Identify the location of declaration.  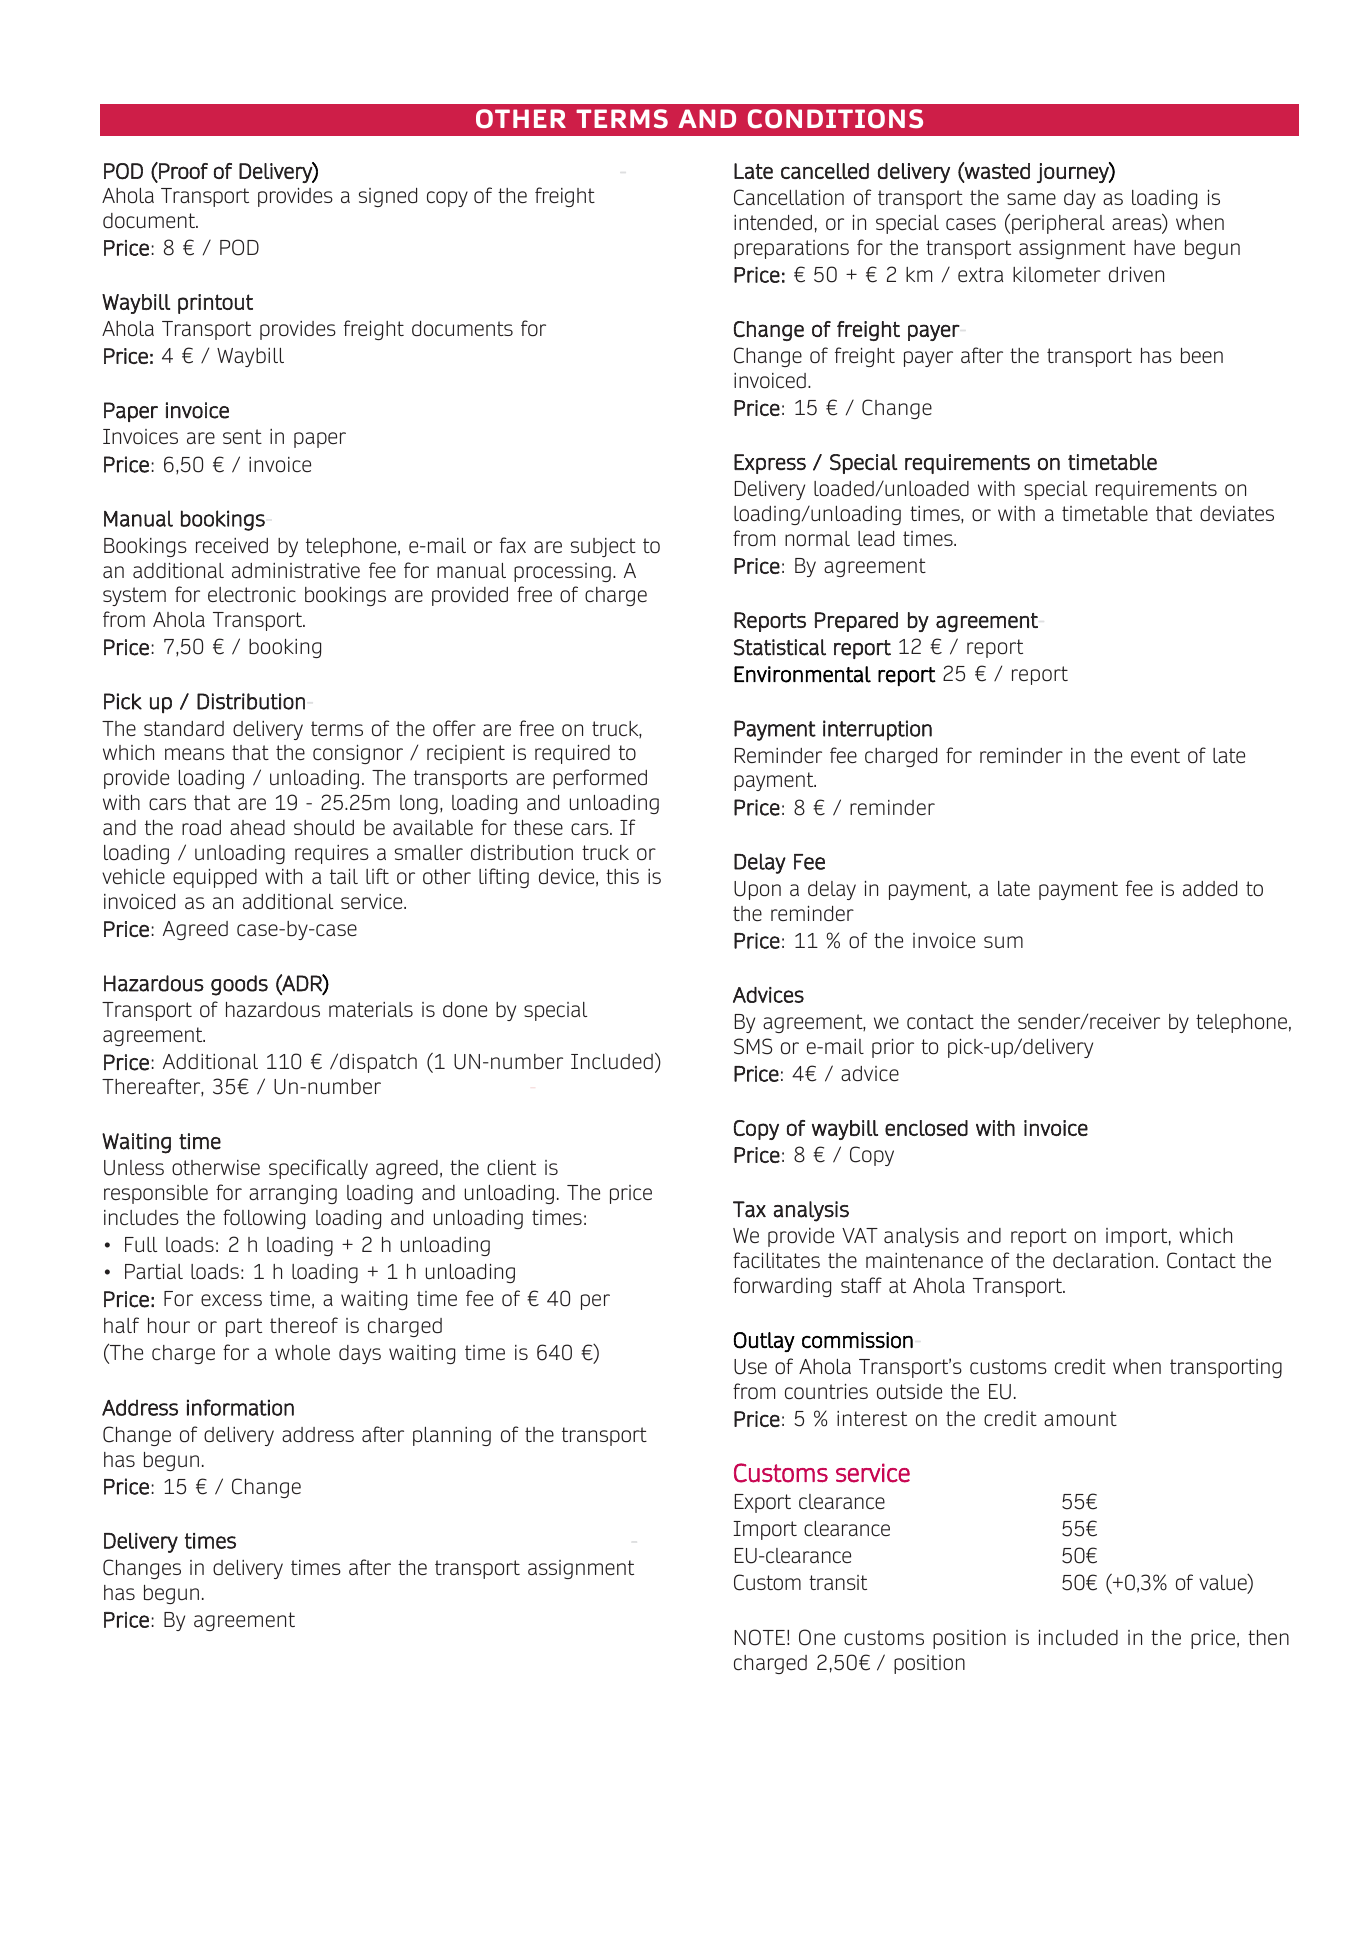
(1103, 1261).
